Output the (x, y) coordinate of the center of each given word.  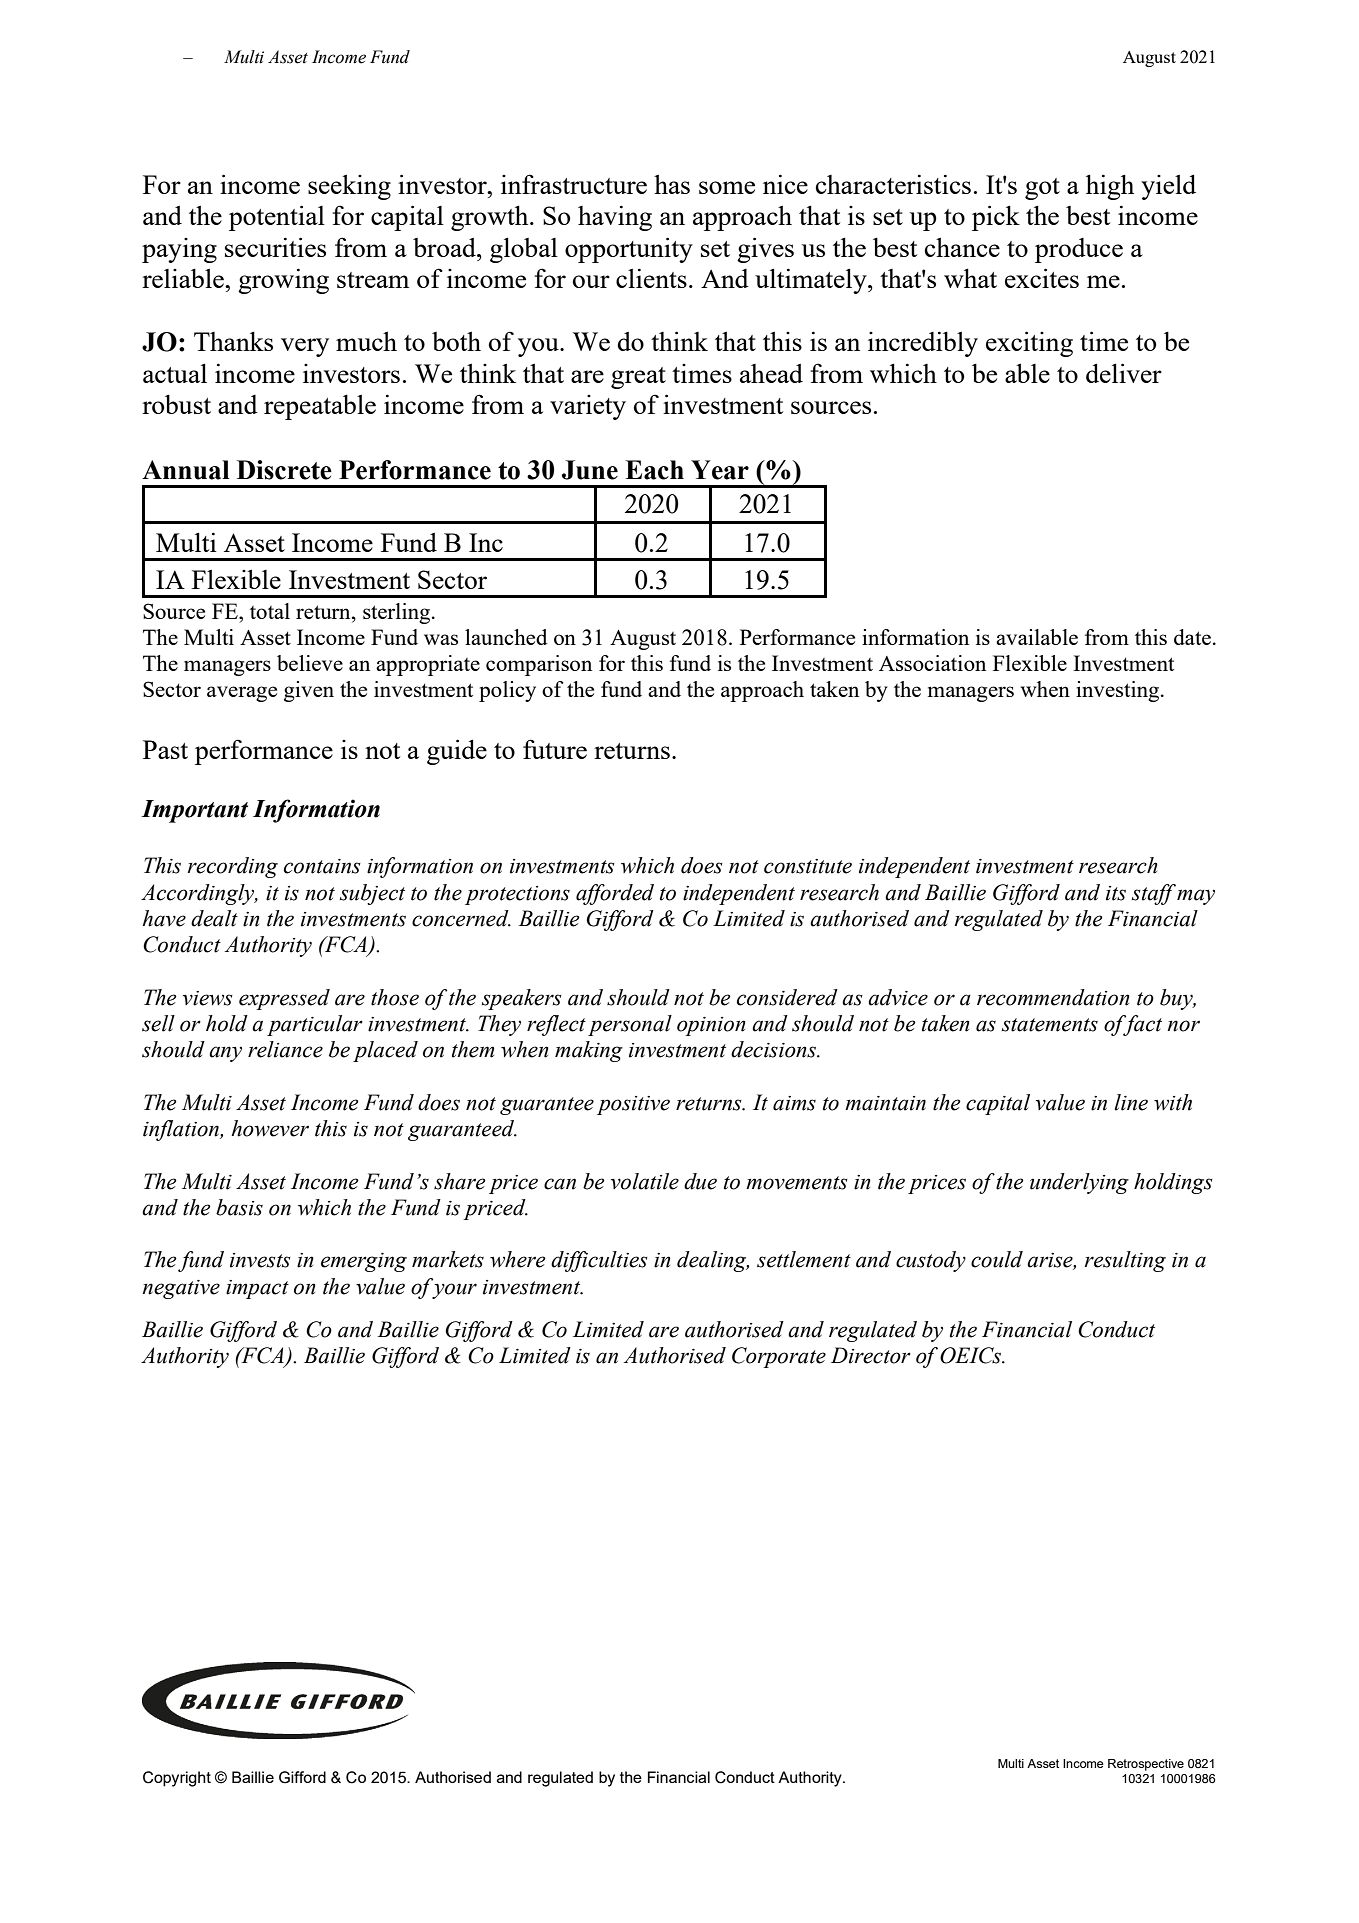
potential (277, 218)
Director (871, 1355)
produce (1079, 250)
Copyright (177, 1779)
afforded (615, 894)
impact (257, 1289)
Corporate (779, 1357)
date (1192, 637)
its (1116, 893)
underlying (1079, 1183)
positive (633, 1105)
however (270, 1128)
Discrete (284, 470)
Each (654, 470)
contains (322, 866)
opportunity (629, 250)
